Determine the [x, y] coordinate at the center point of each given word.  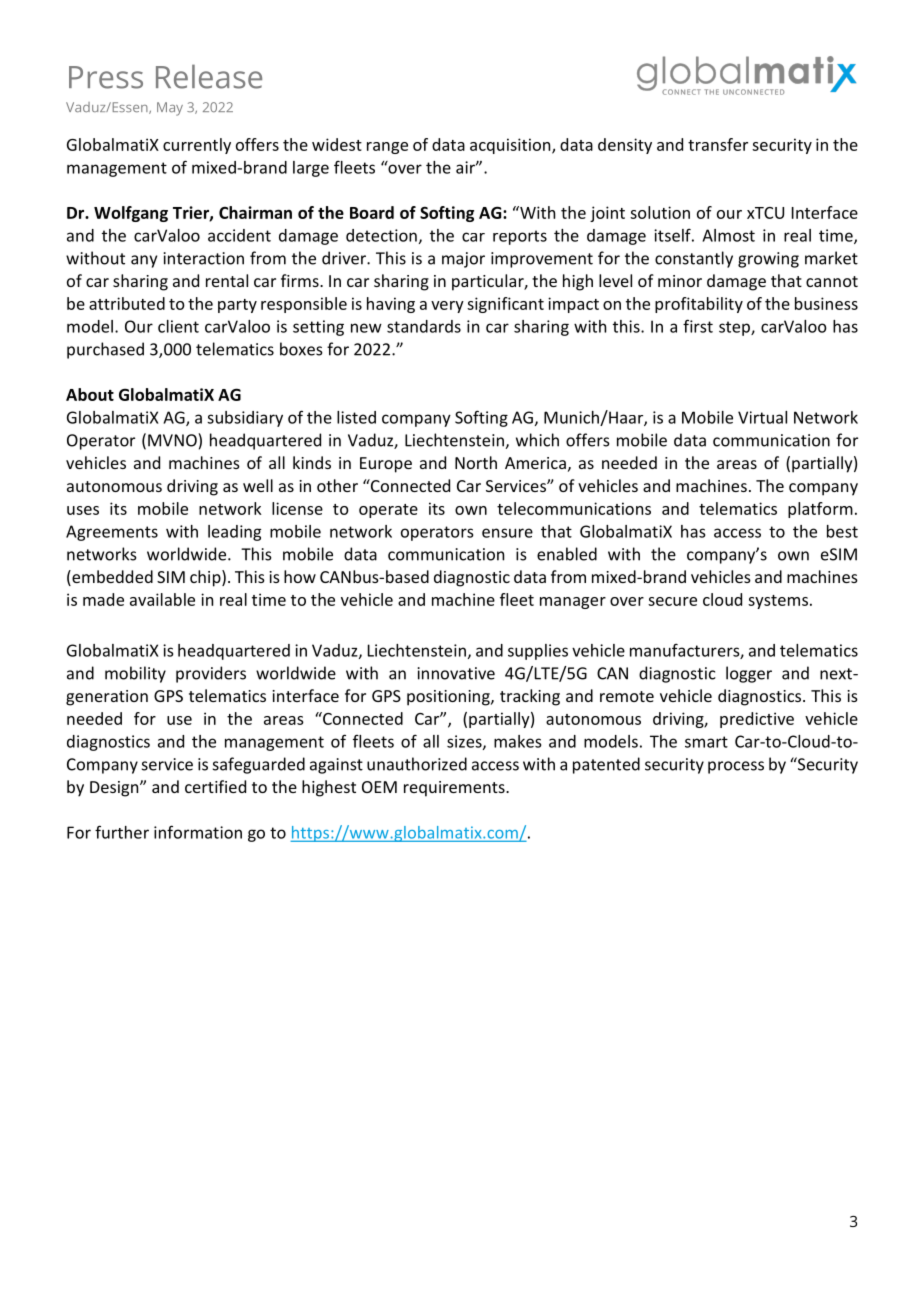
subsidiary [245, 419]
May [170, 109]
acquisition [511, 146]
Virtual [762, 417]
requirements [455, 789]
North [476, 462]
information [198, 832]
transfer [718, 144]
